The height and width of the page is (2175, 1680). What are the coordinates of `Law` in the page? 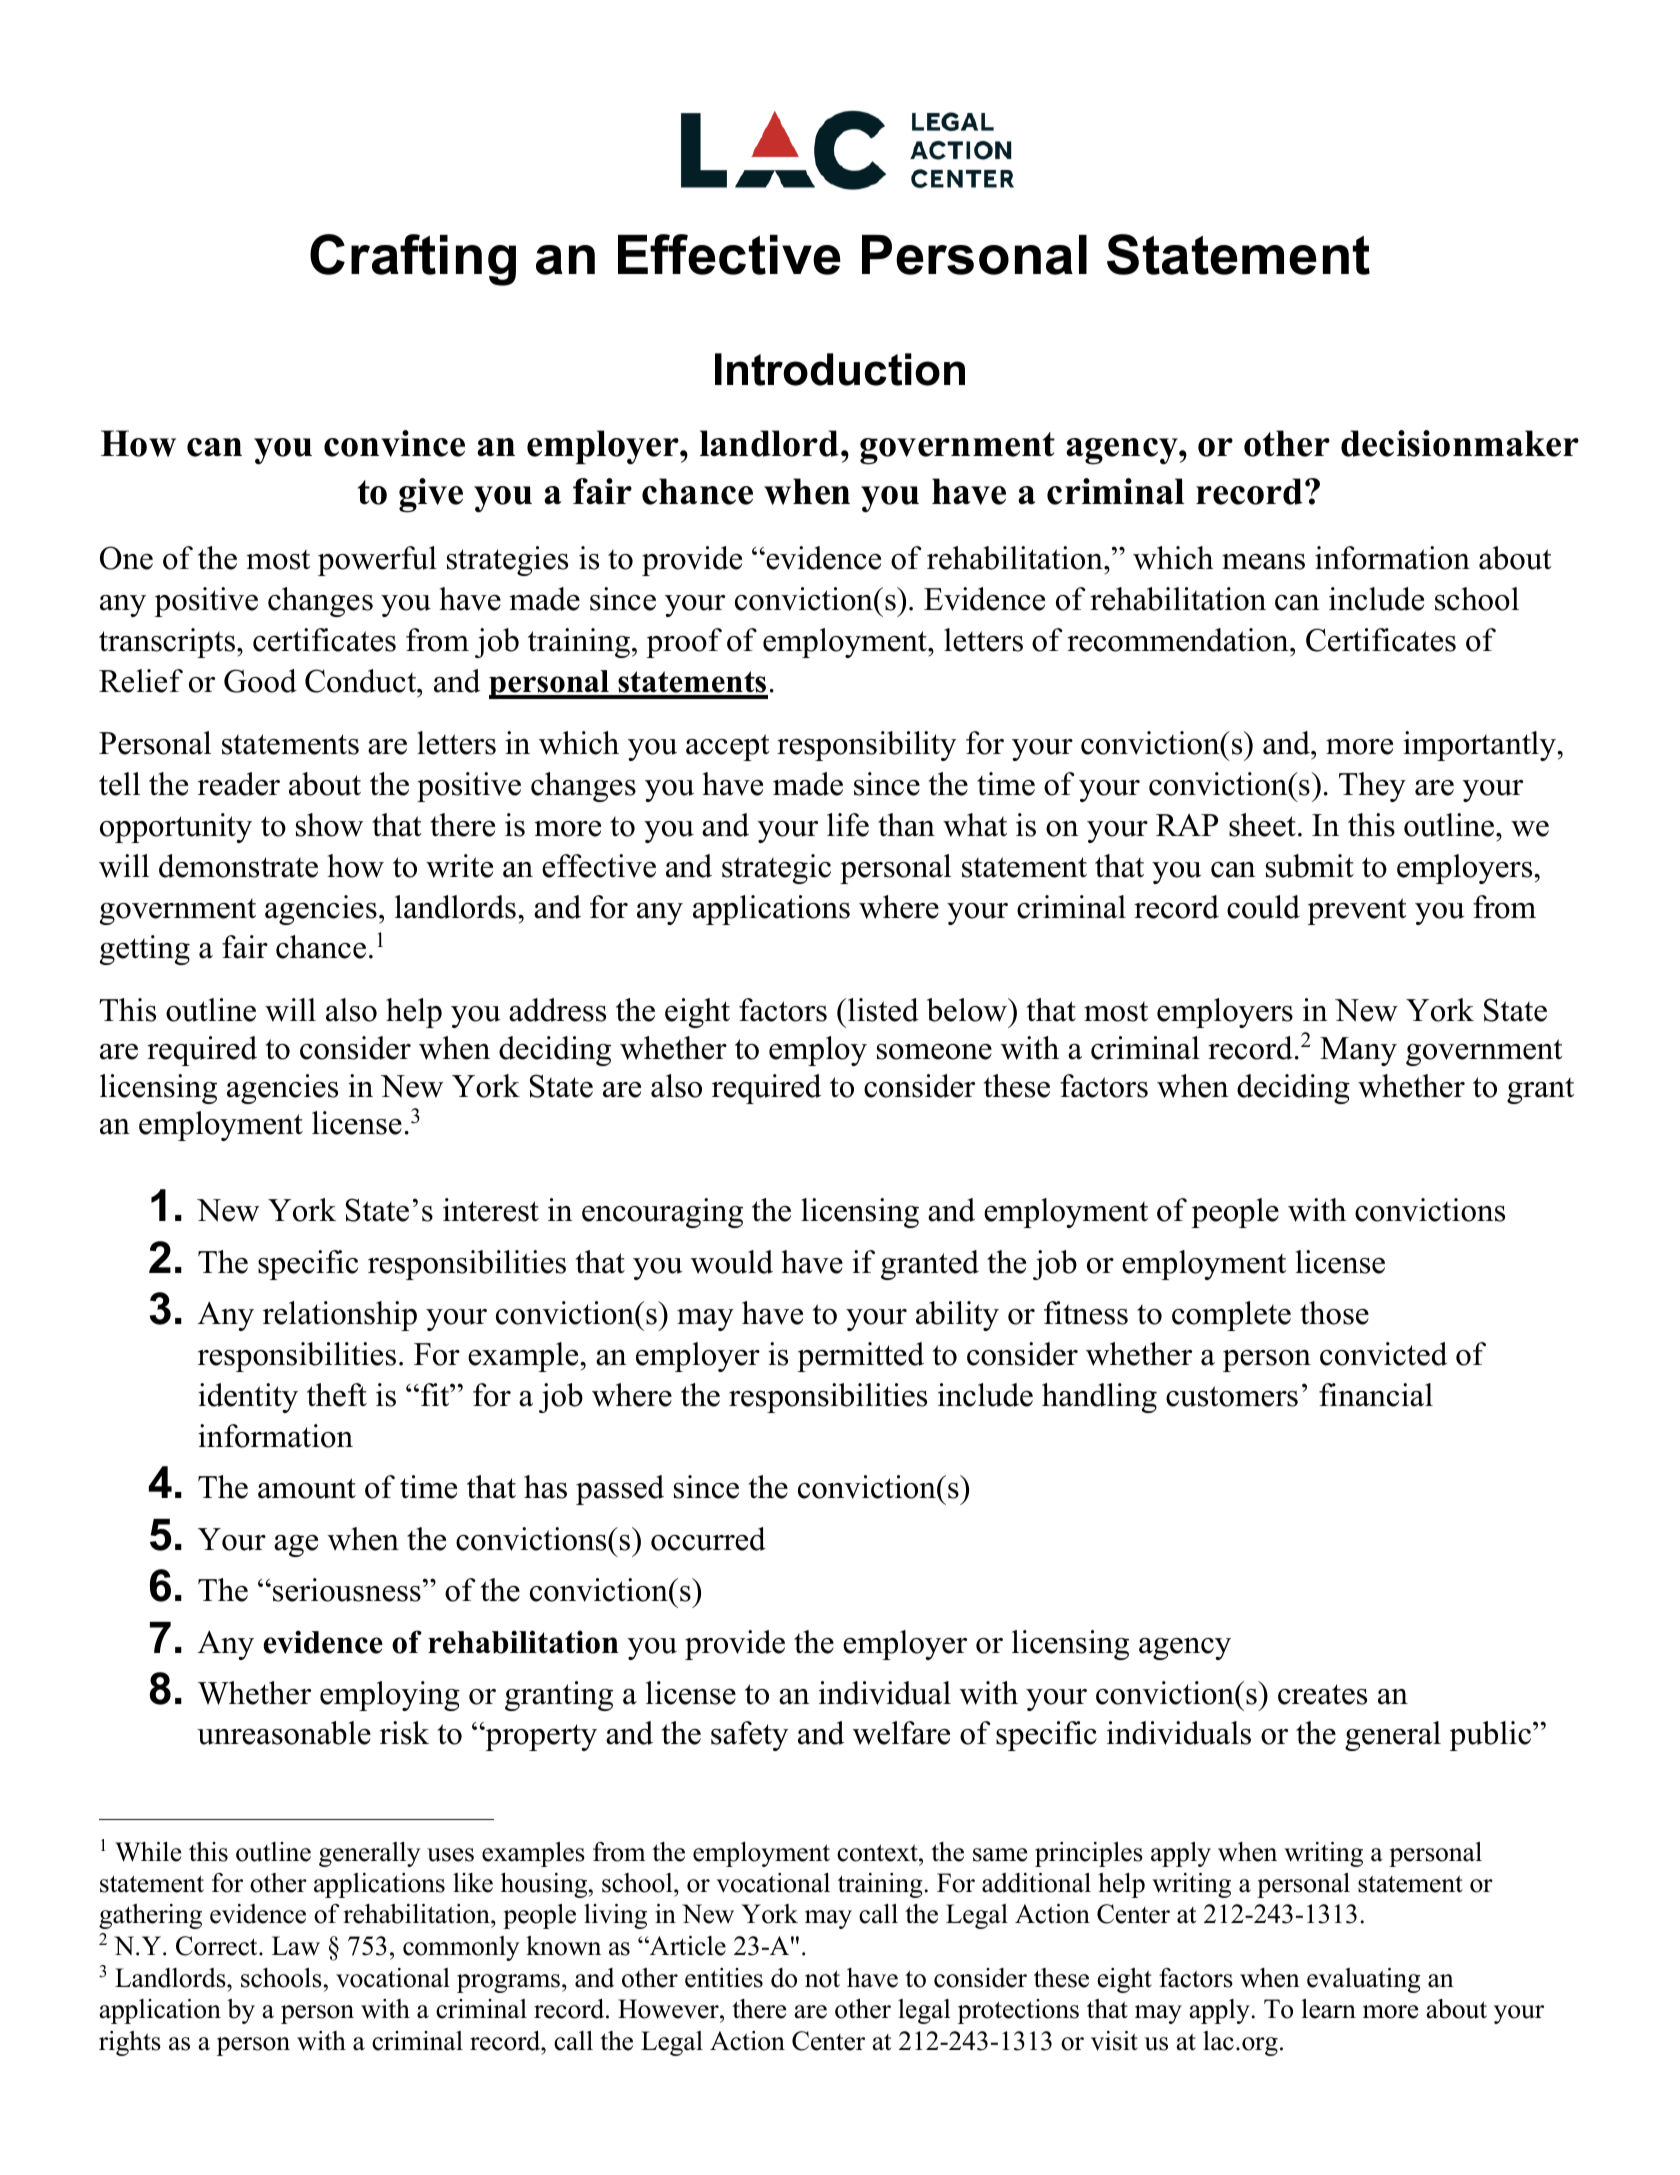 It's located at (296, 1946).
